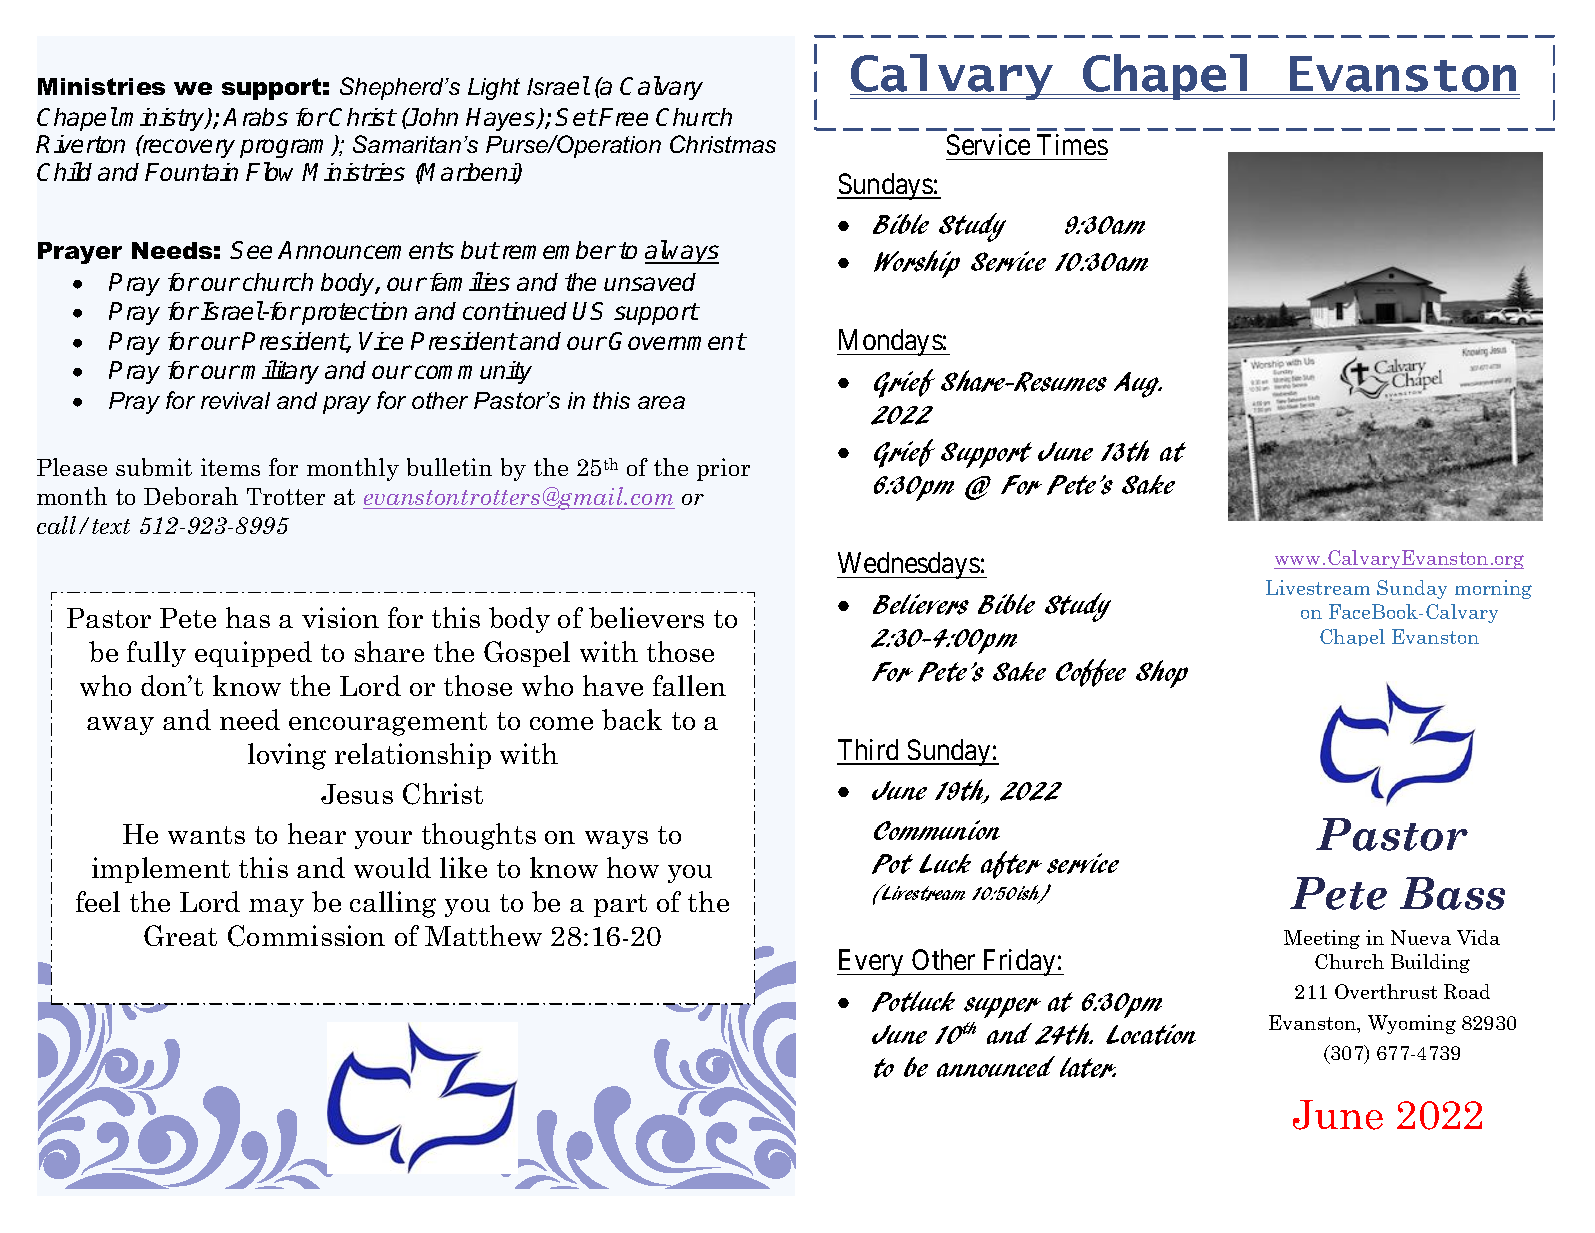 Image resolution: width=1595 pixels, height=1233 pixels. What do you see at coordinates (353, 313) in the document?
I see `protection` at bounding box center [353, 313].
